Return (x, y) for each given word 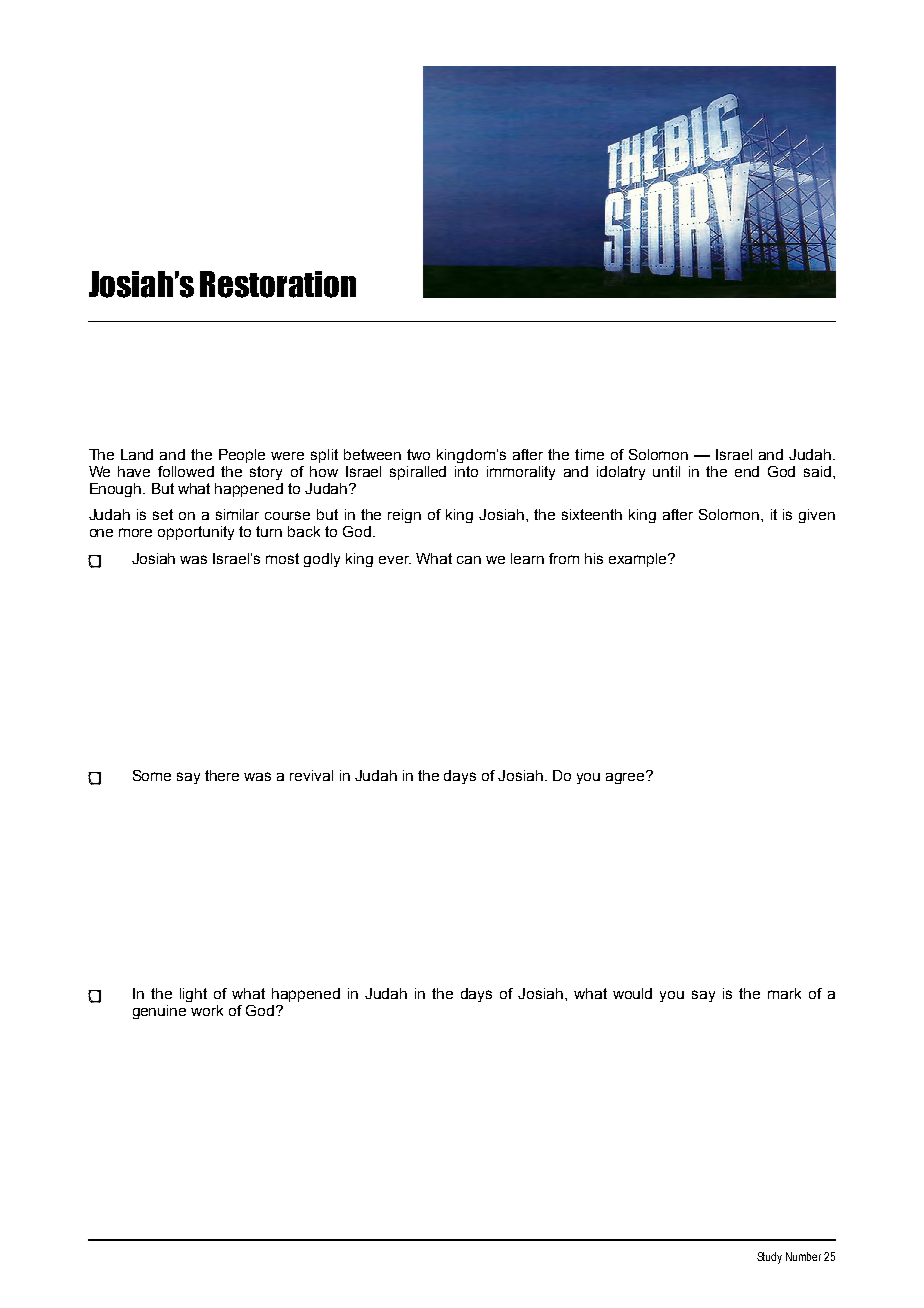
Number (803, 1256)
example (639, 560)
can (469, 560)
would (632, 993)
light (193, 995)
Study (769, 1258)
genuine (159, 1012)
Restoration (278, 284)
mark (784, 993)
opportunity (196, 533)
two (418, 454)
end (747, 471)
